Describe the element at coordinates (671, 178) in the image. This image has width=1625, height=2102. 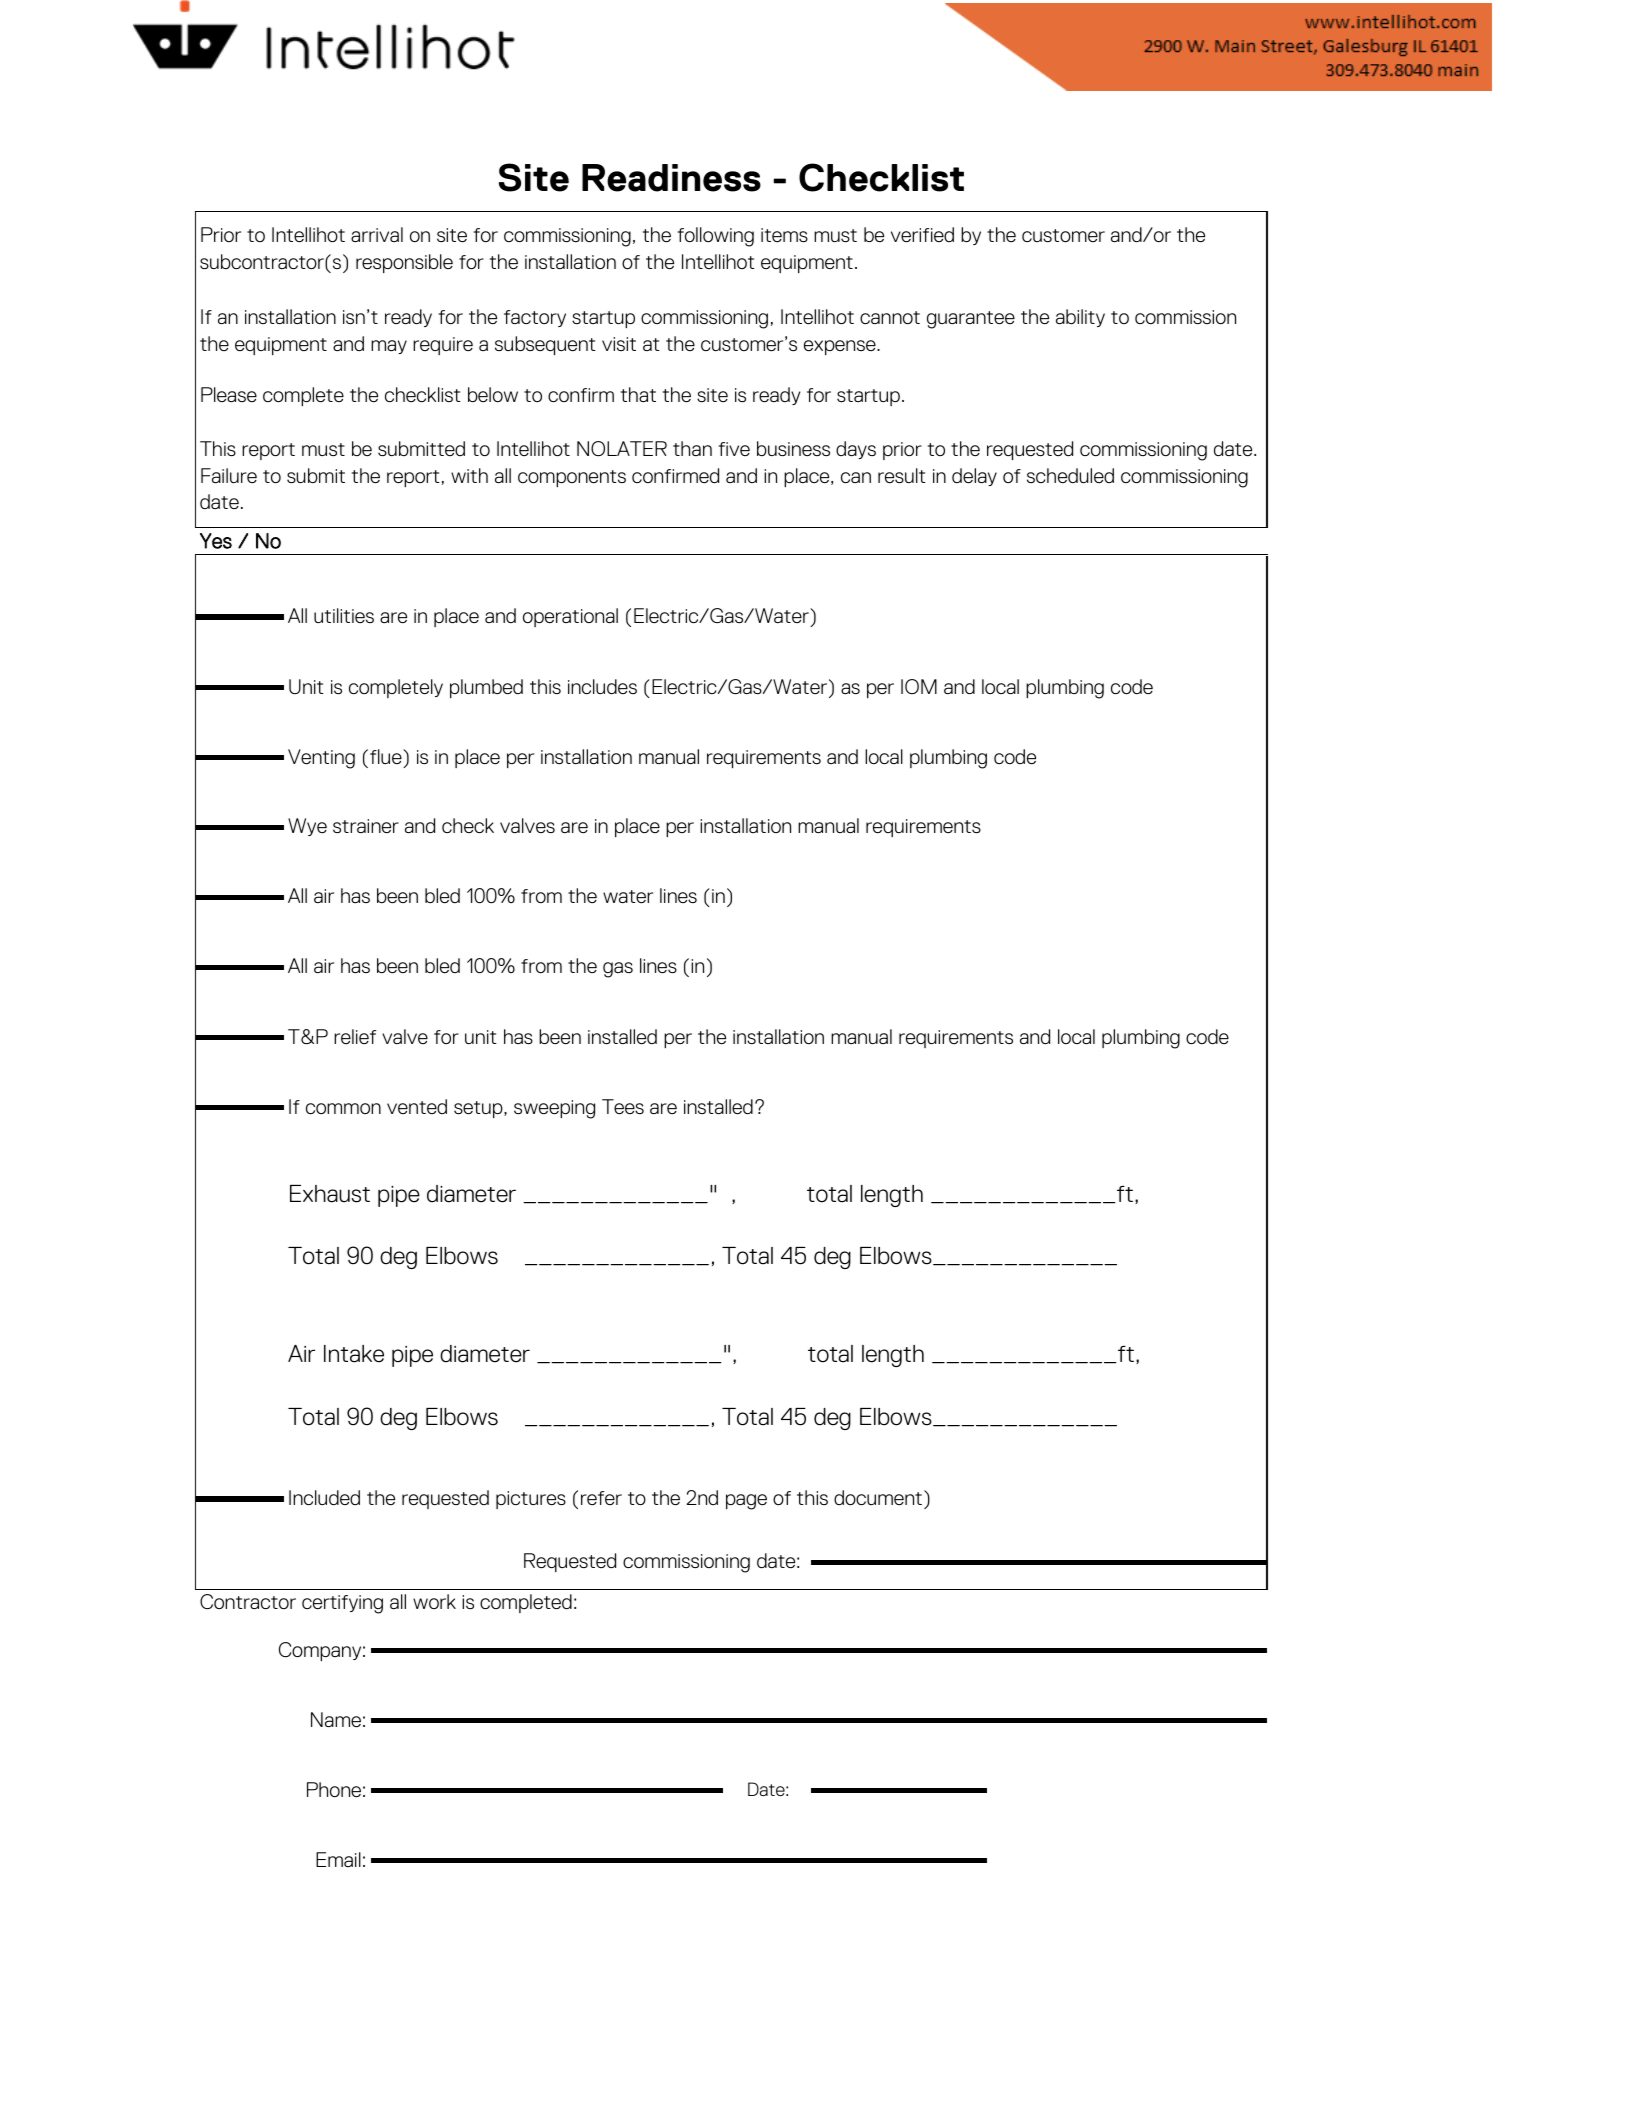
I see `Readiness` at that location.
